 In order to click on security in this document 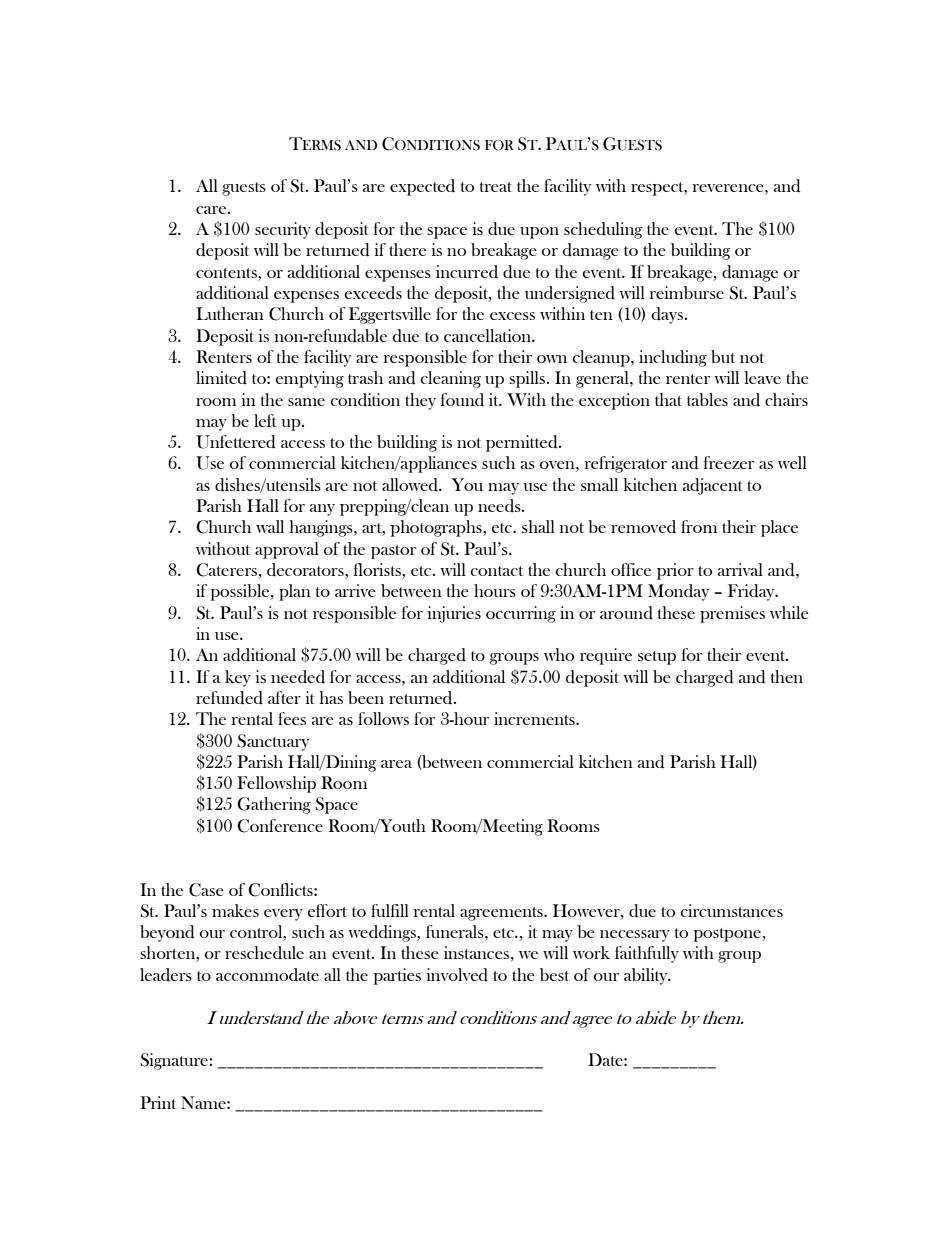, I will do `click(283, 230)`.
